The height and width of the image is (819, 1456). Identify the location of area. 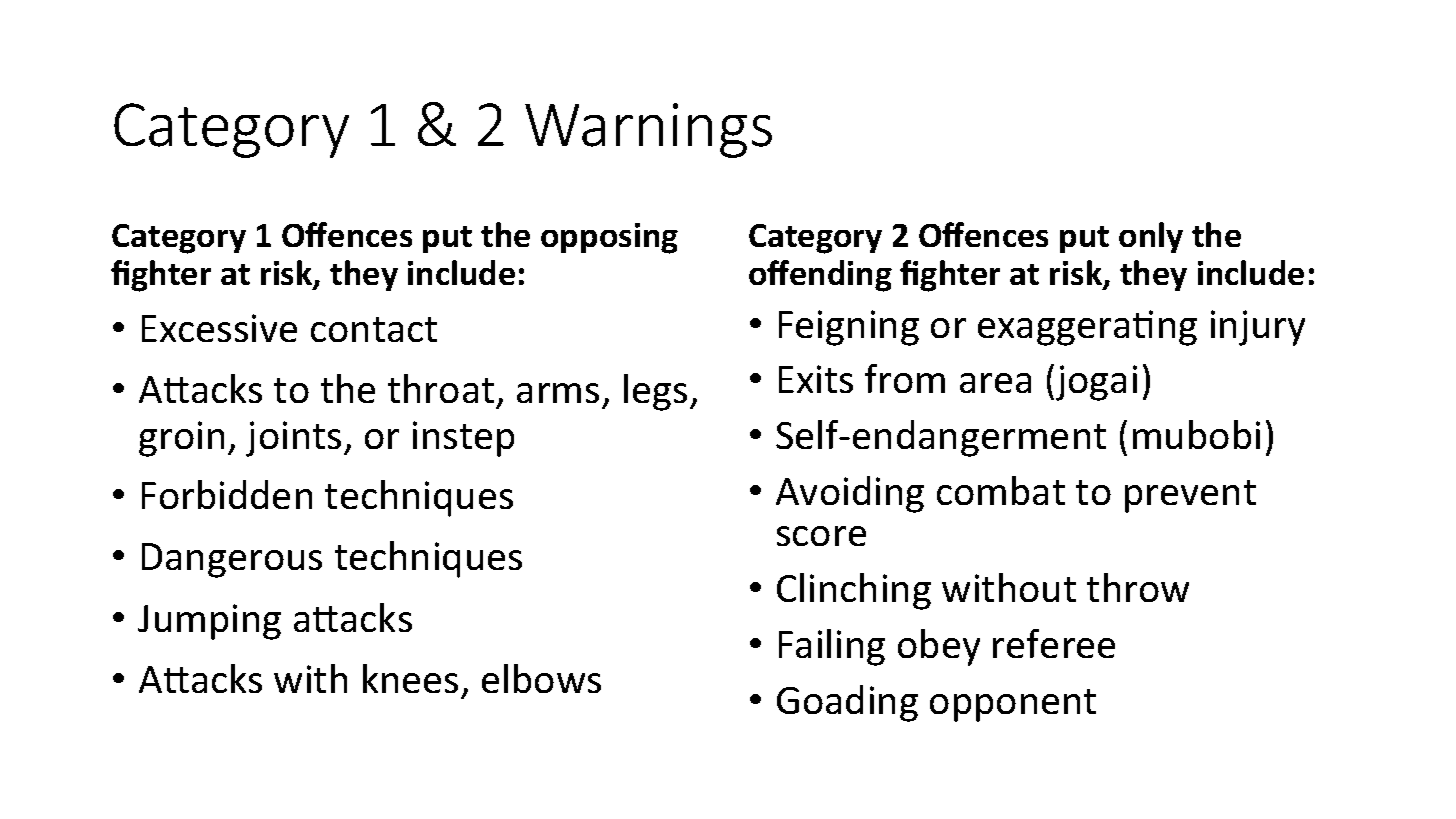
(995, 383).
